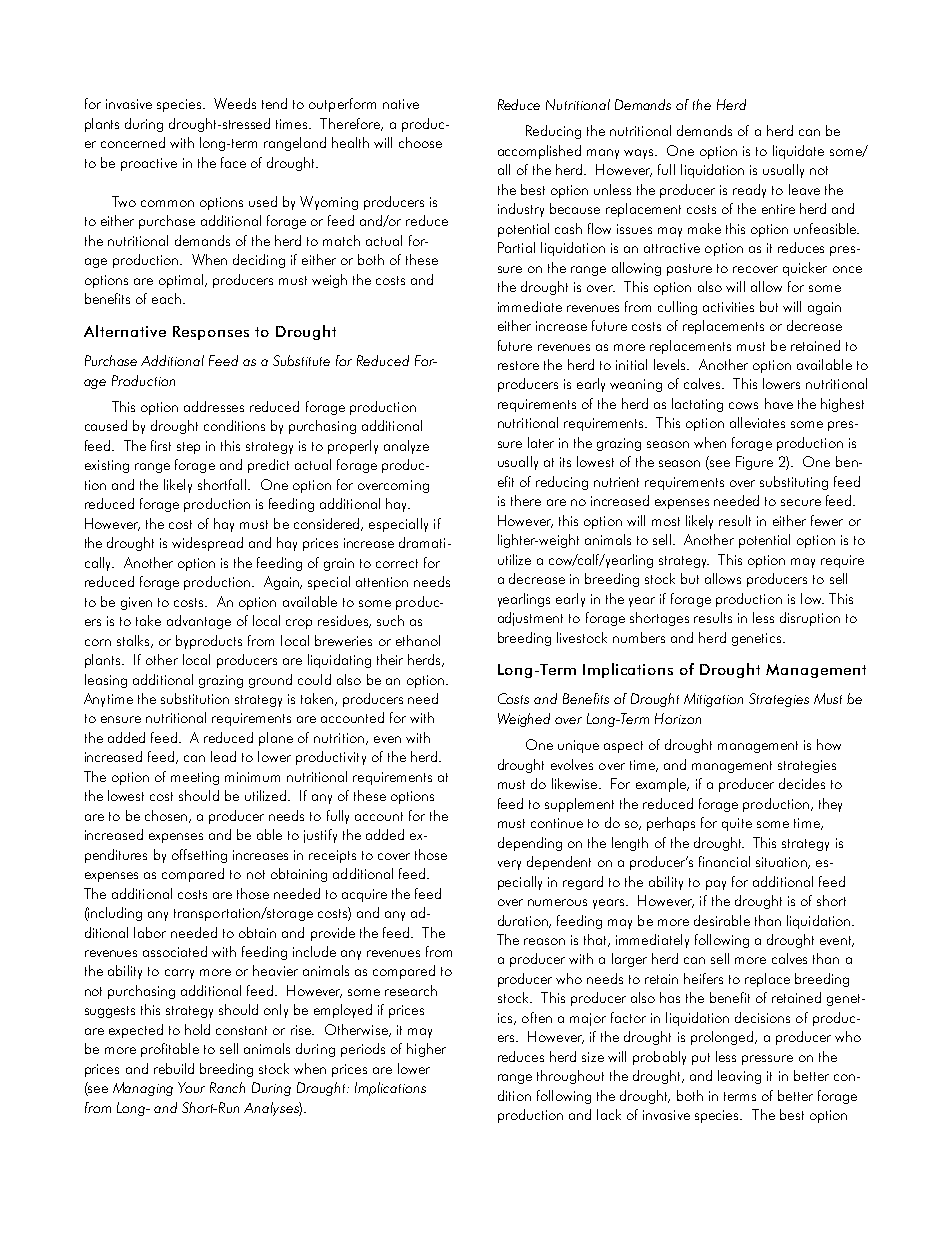 The height and width of the image is (1233, 952). I want to click on proactive, so click(149, 164).
